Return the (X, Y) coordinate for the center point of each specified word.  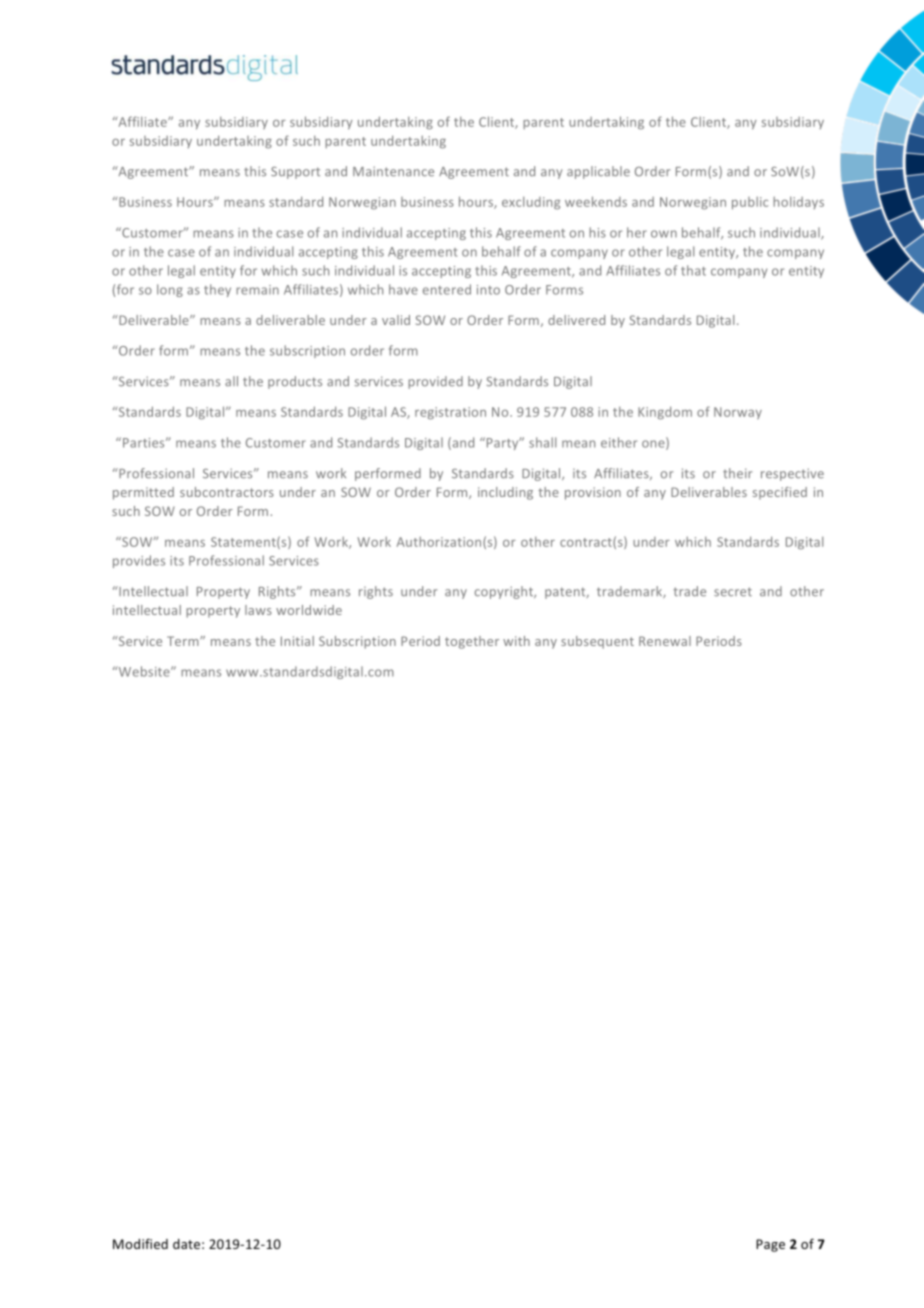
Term (184, 641)
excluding (531, 203)
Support (295, 173)
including (505, 493)
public (750, 203)
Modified (140, 1243)
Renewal (665, 641)
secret (733, 592)
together (472, 642)
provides (139, 561)
